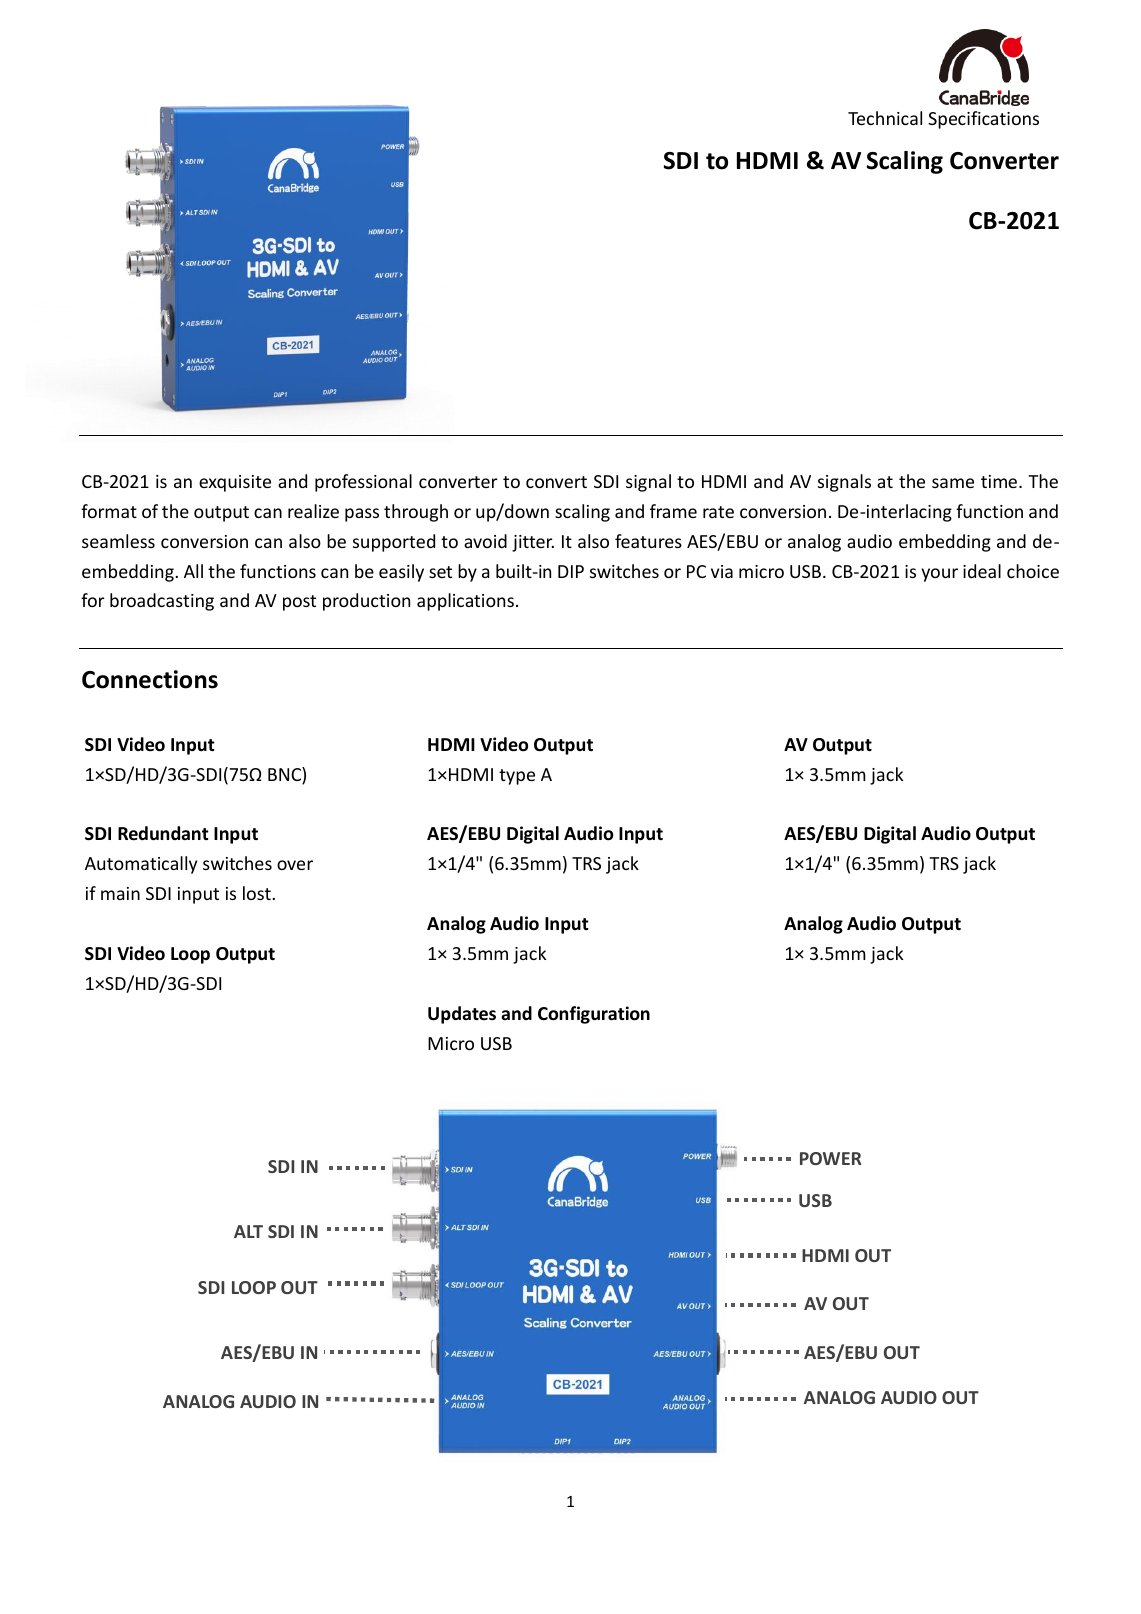 The image size is (1141, 1614). I want to click on jitter, so click(533, 543).
